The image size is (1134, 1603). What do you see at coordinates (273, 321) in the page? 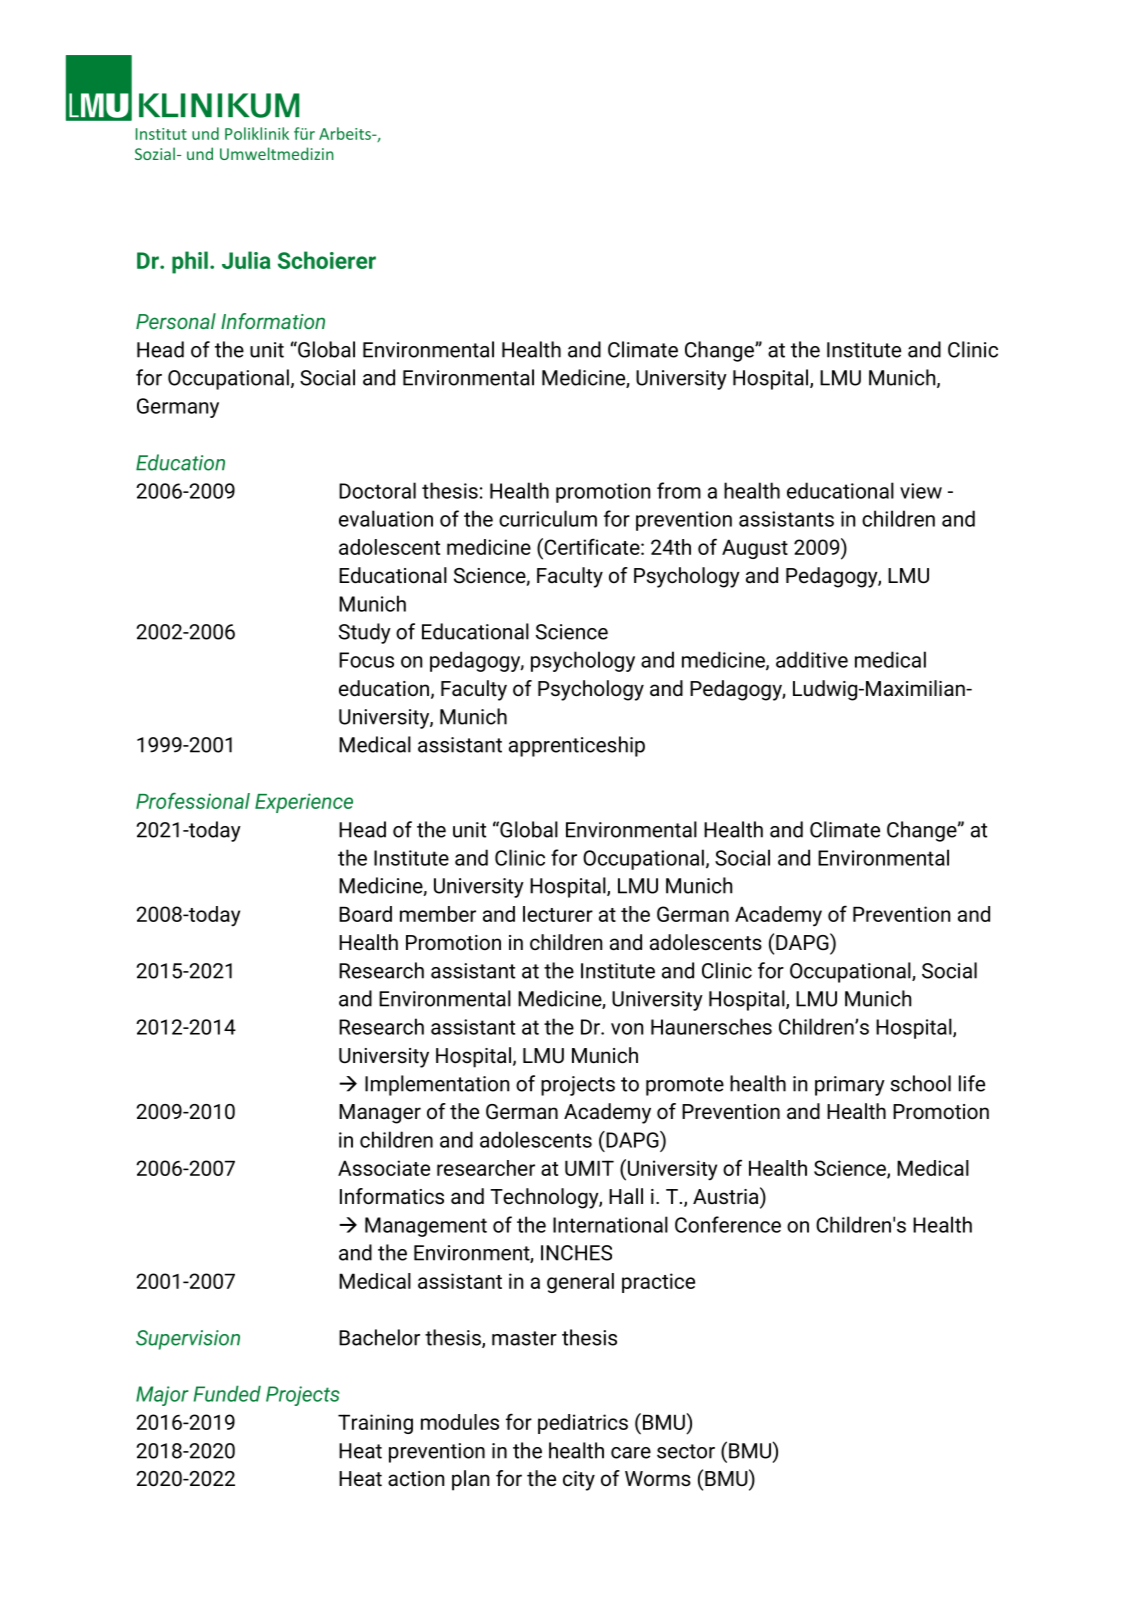
I see `Information` at bounding box center [273, 321].
